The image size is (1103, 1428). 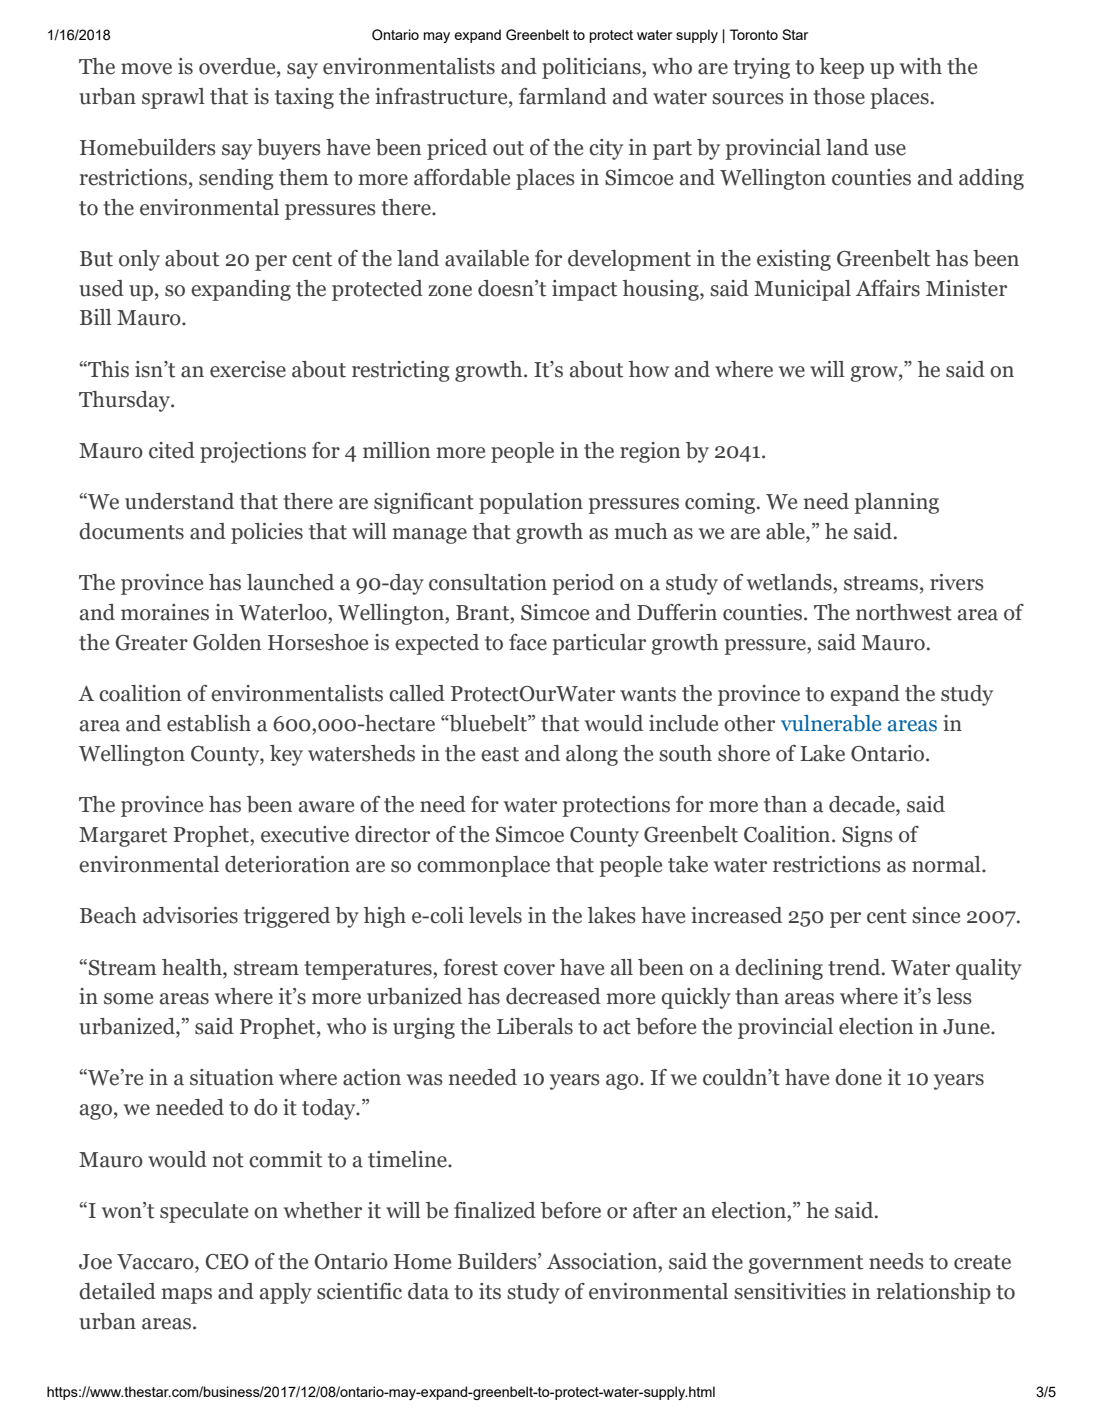 I want to click on Golden, so click(x=227, y=642).
